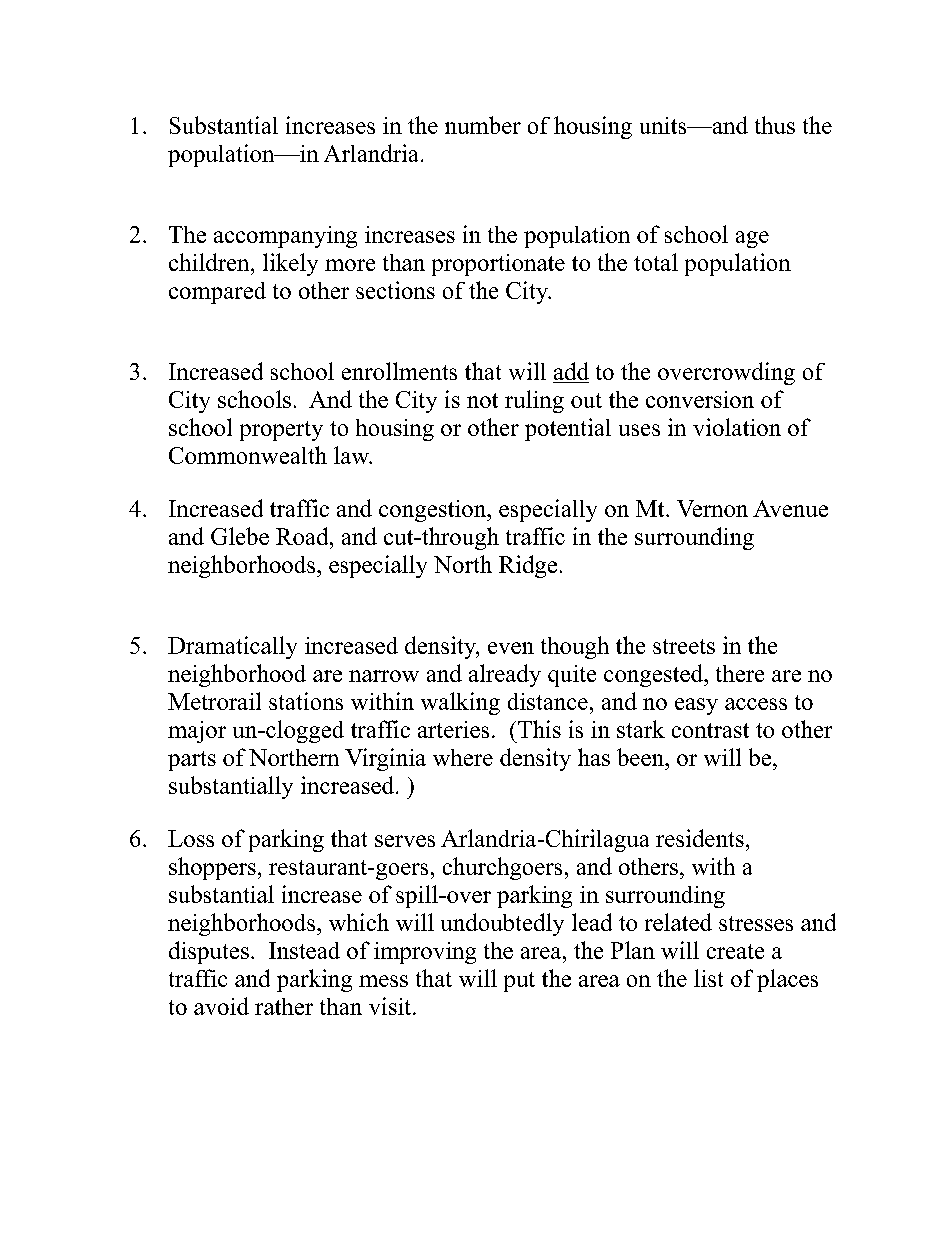  What do you see at coordinates (217, 293) in the screenshot?
I see `compared` at bounding box center [217, 293].
